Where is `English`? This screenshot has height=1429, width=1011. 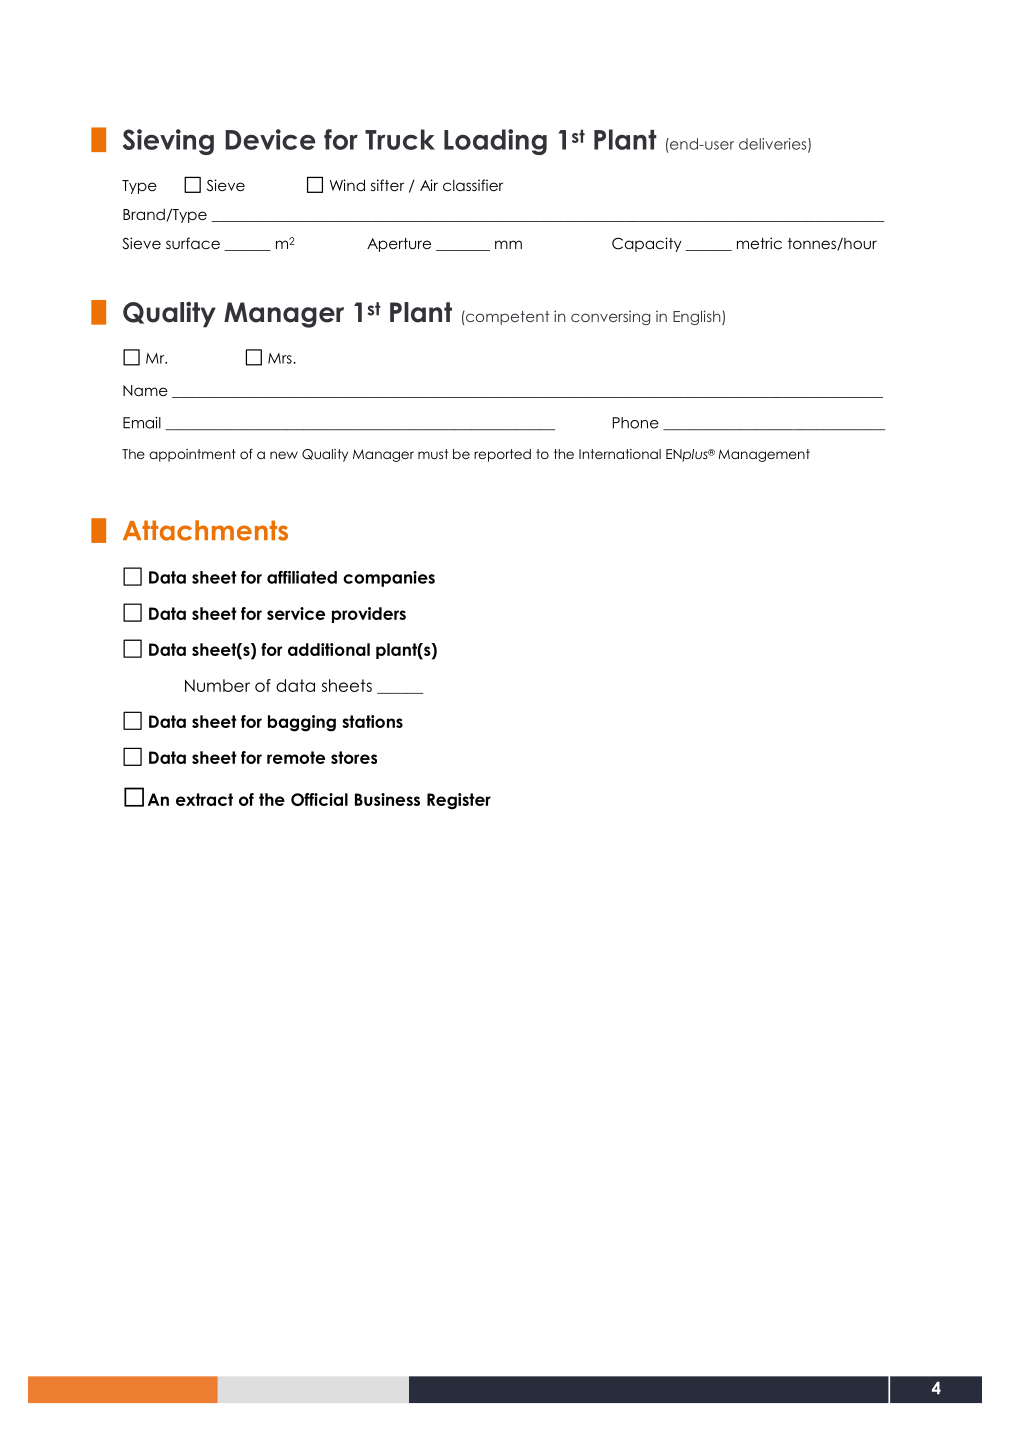 English is located at coordinates (698, 317).
